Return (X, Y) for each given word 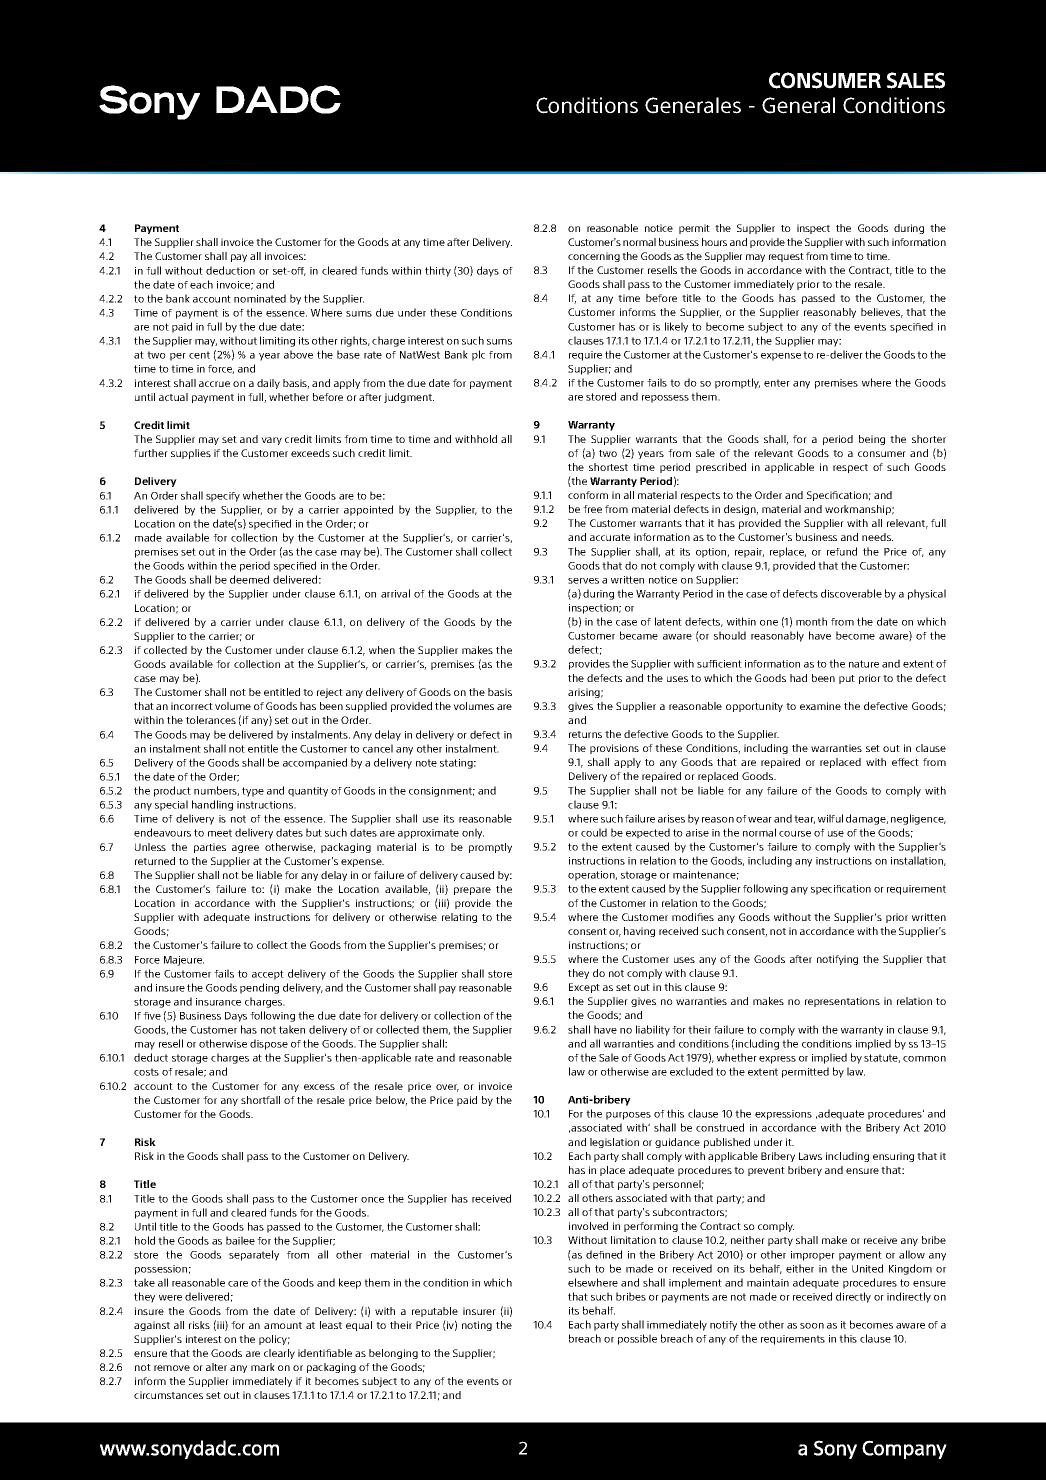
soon (812, 1326)
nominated (260, 298)
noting (477, 1326)
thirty (438, 271)
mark (263, 1367)
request (786, 257)
